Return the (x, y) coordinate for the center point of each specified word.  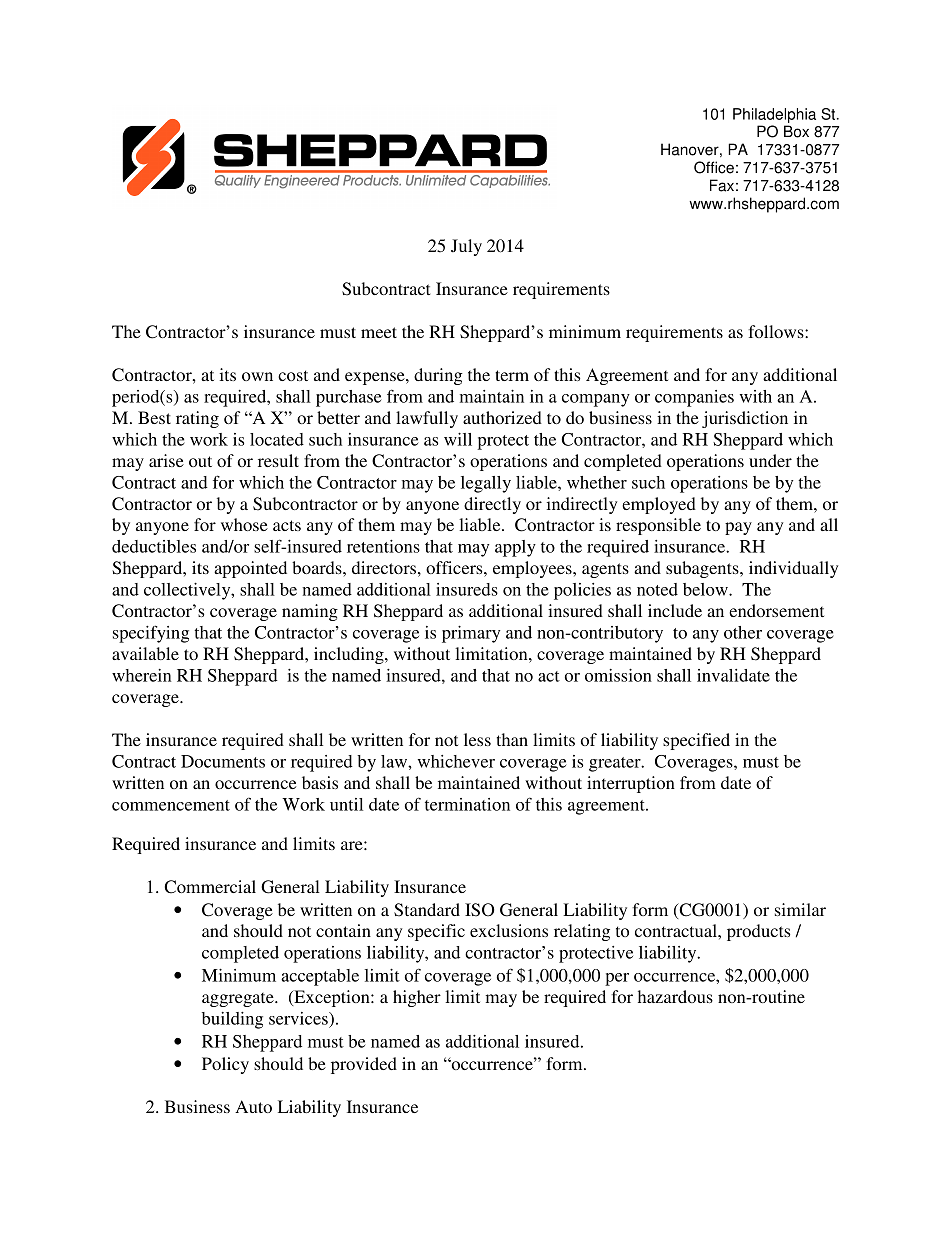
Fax (722, 185)
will (458, 439)
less (477, 739)
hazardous (675, 996)
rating (197, 419)
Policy (225, 1065)
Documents (223, 761)
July (466, 247)
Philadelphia (774, 115)
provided (364, 1065)
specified (696, 741)
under (770, 460)
